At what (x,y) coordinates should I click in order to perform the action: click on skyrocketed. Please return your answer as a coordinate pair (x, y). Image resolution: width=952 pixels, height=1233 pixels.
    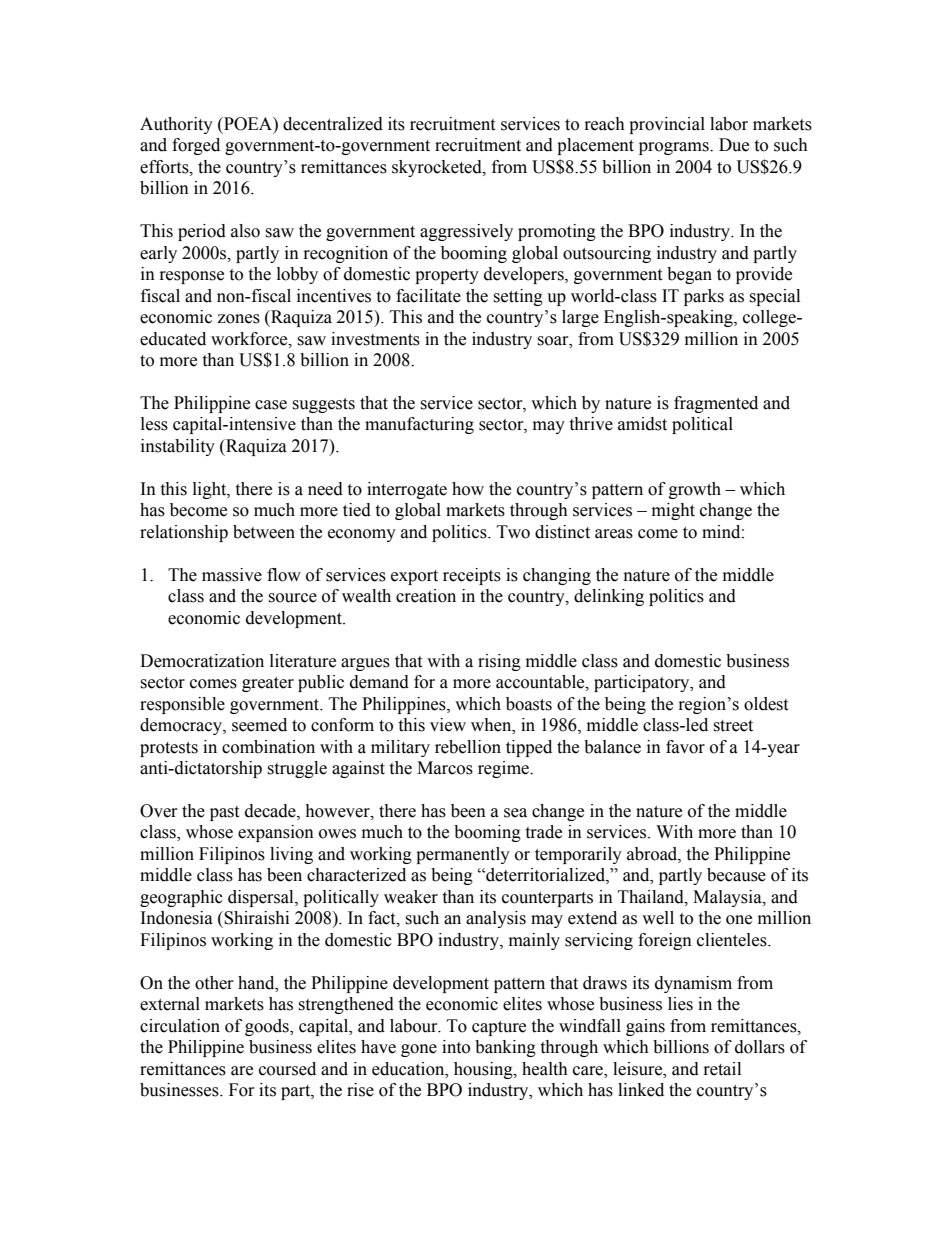
    Looking at the image, I should click on (438, 168).
